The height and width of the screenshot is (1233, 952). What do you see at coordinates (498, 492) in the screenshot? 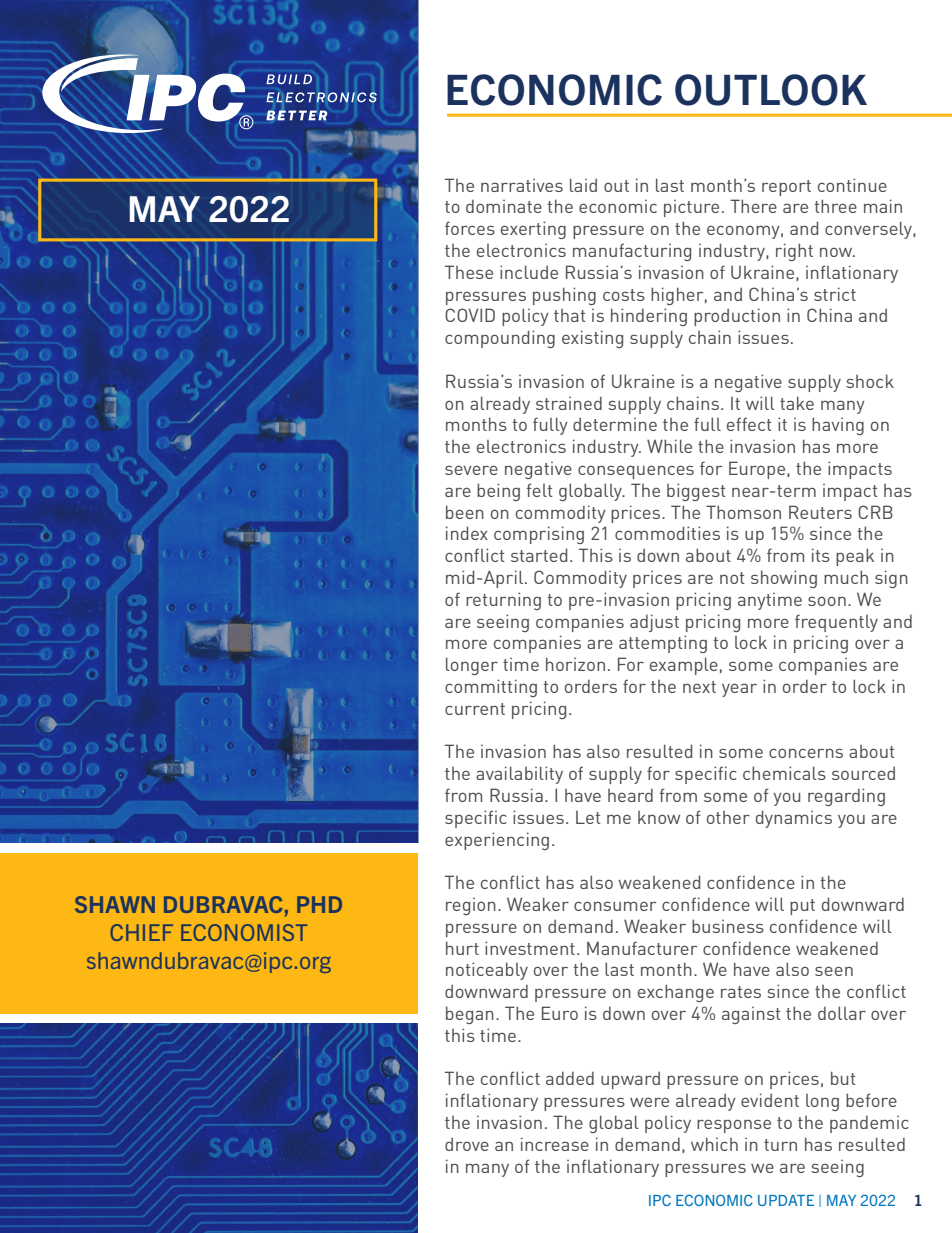
I see `being` at bounding box center [498, 492].
